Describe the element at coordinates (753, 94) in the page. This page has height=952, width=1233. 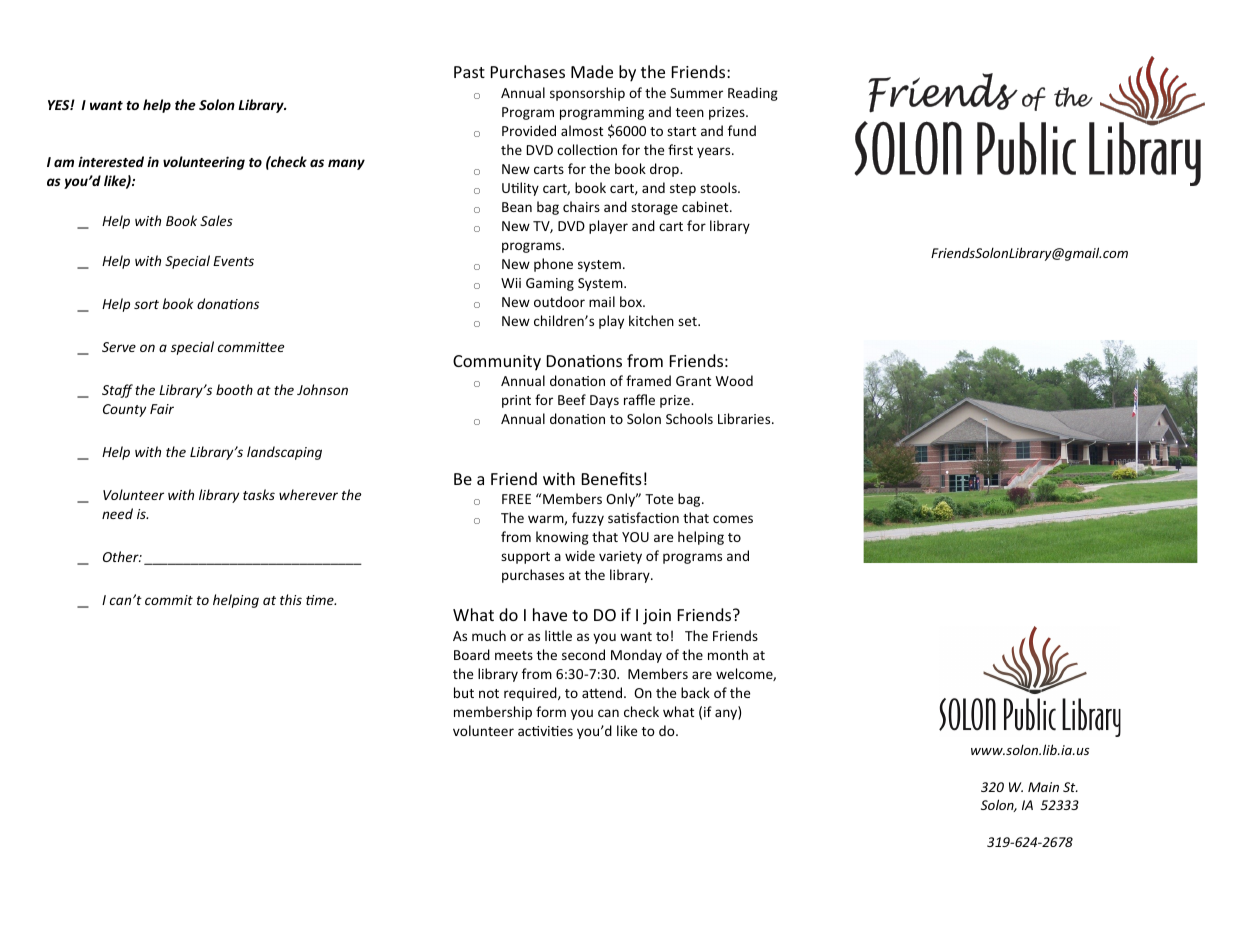
I see `Reading` at that location.
